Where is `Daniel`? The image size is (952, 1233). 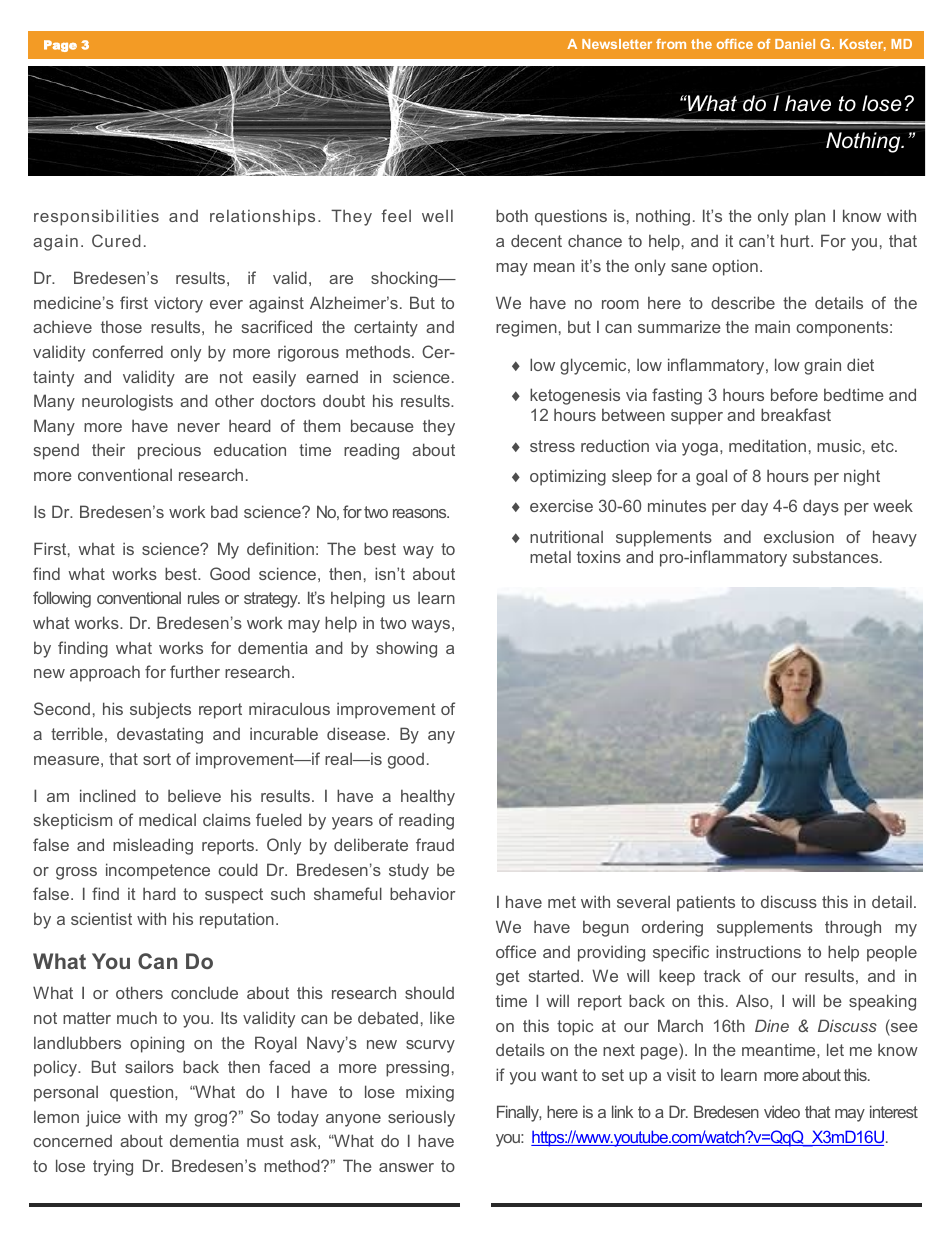
Daniel is located at coordinates (795, 44).
